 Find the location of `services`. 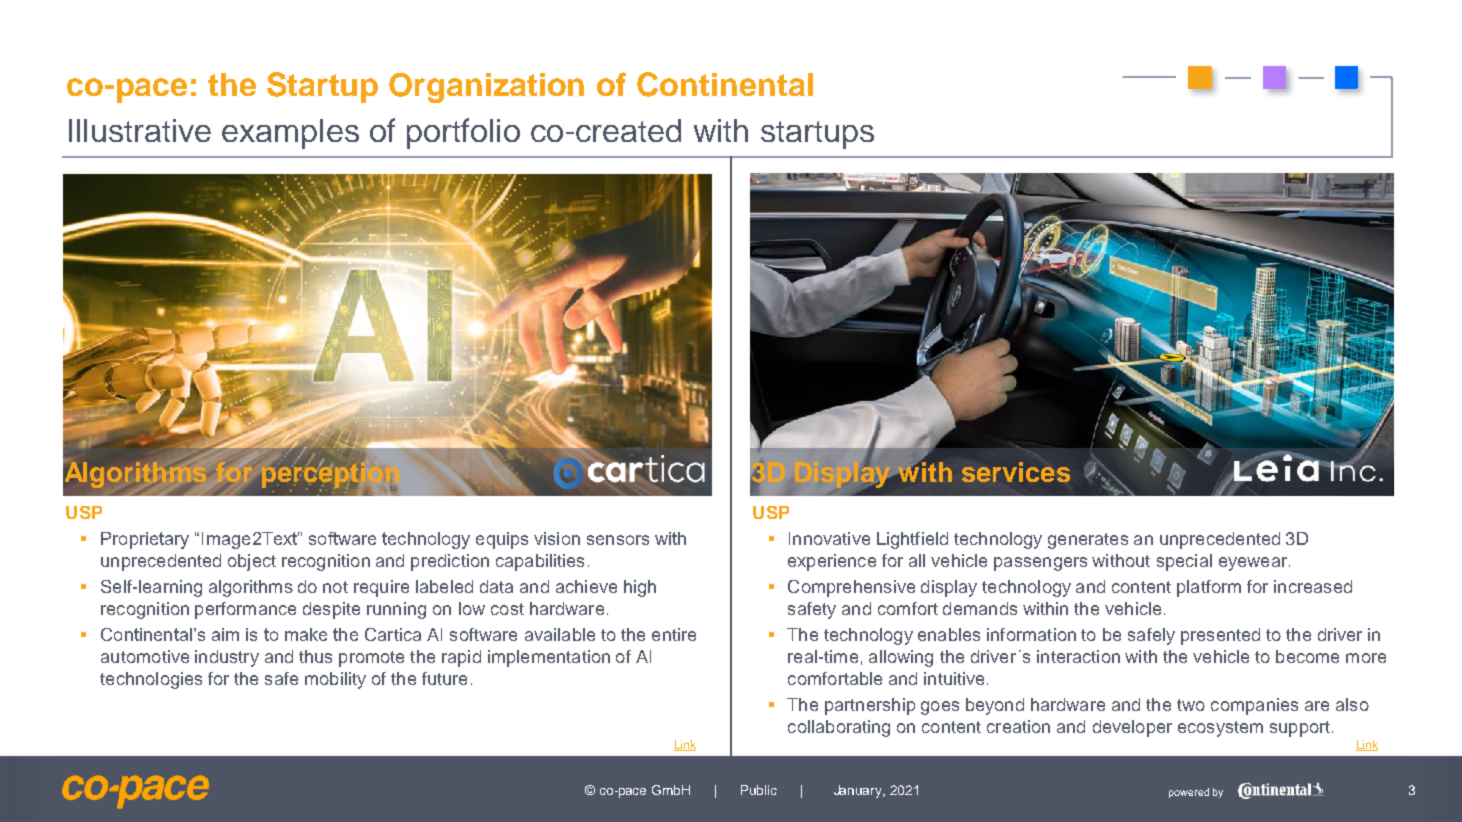

services is located at coordinates (1016, 472).
